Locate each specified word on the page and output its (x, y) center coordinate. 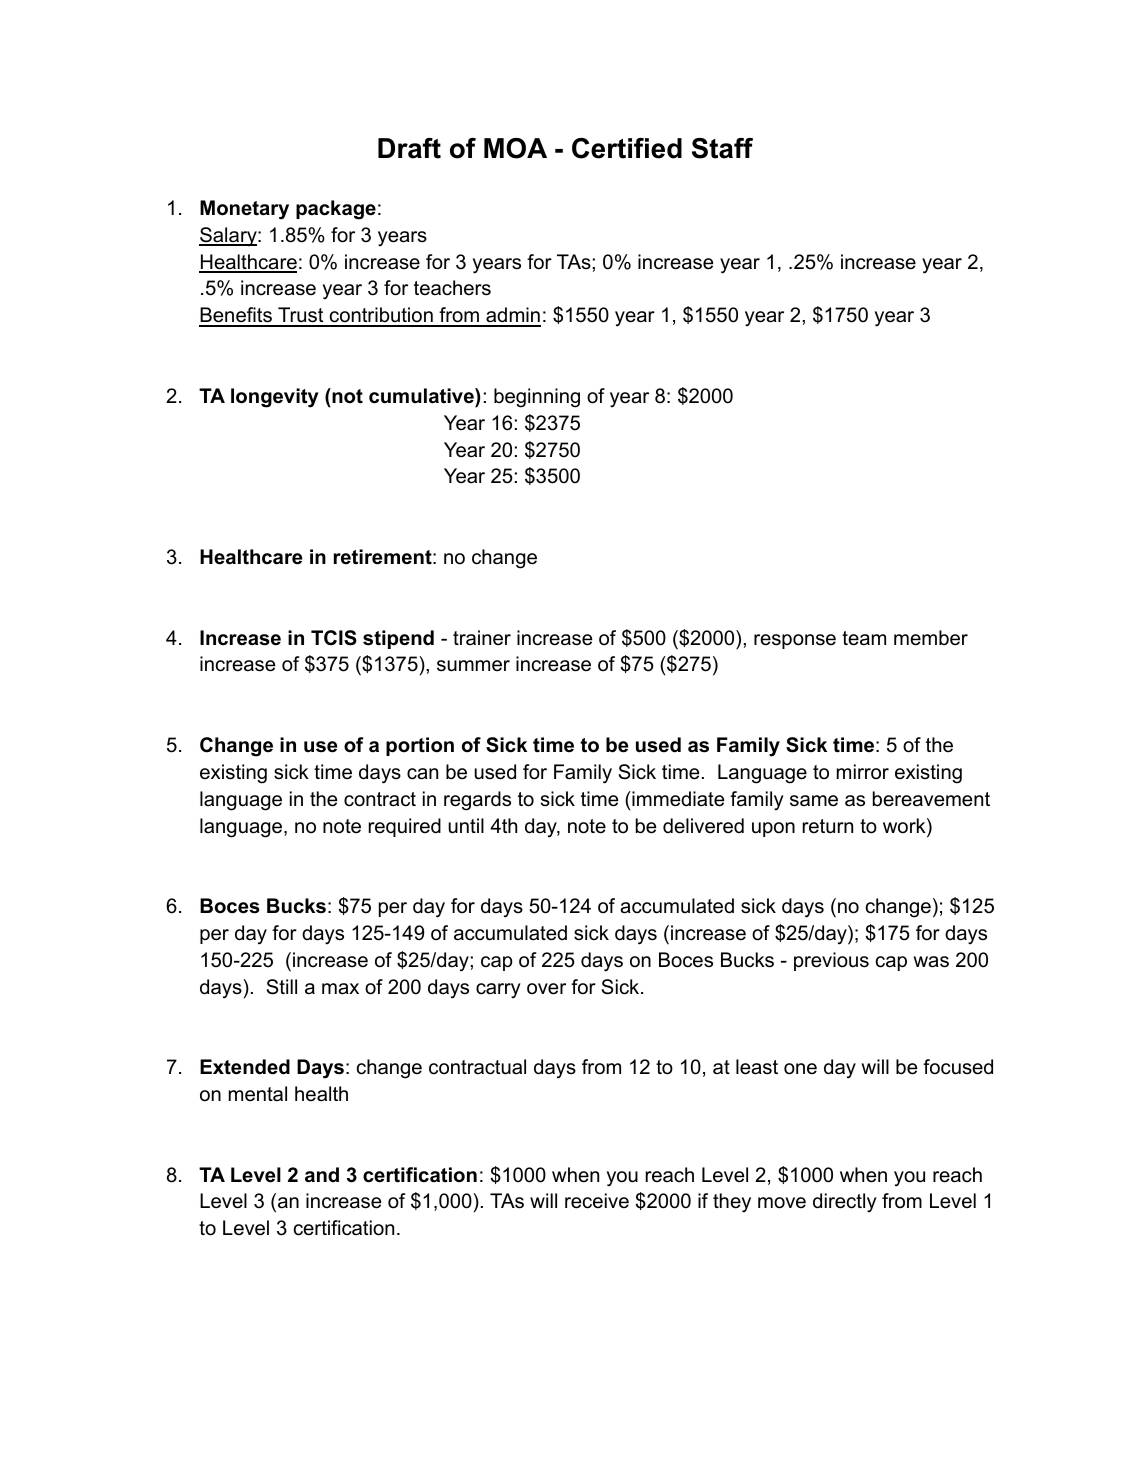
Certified (627, 148)
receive (597, 1201)
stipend (398, 639)
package (336, 210)
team (864, 638)
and (322, 1175)
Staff (722, 148)
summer (473, 666)
